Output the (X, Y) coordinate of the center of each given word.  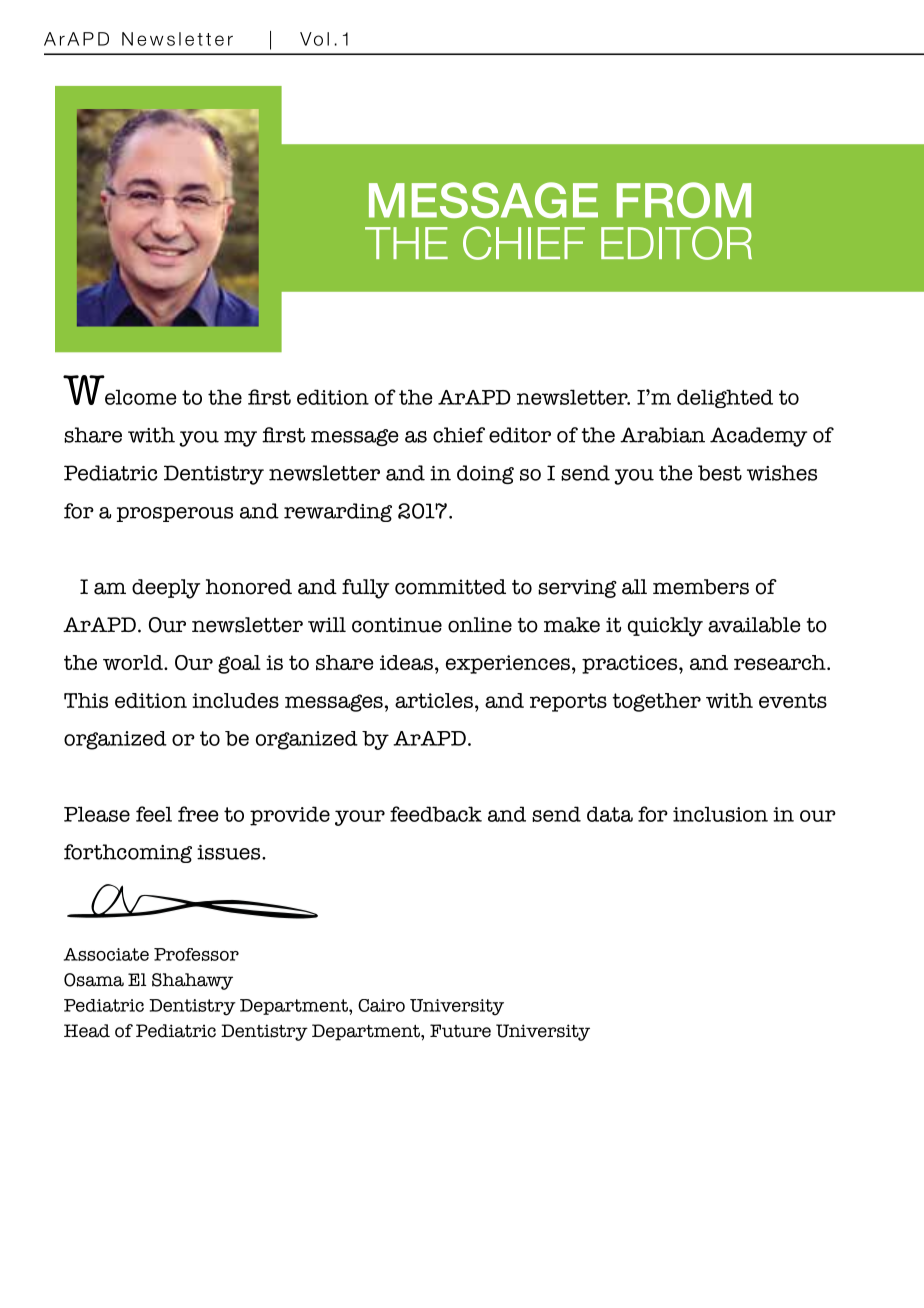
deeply (166, 589)
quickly (665, 627)
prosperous (175, 514)
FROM (684, 200)
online (480, 625)
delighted (725, 398)
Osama (94, 980)
